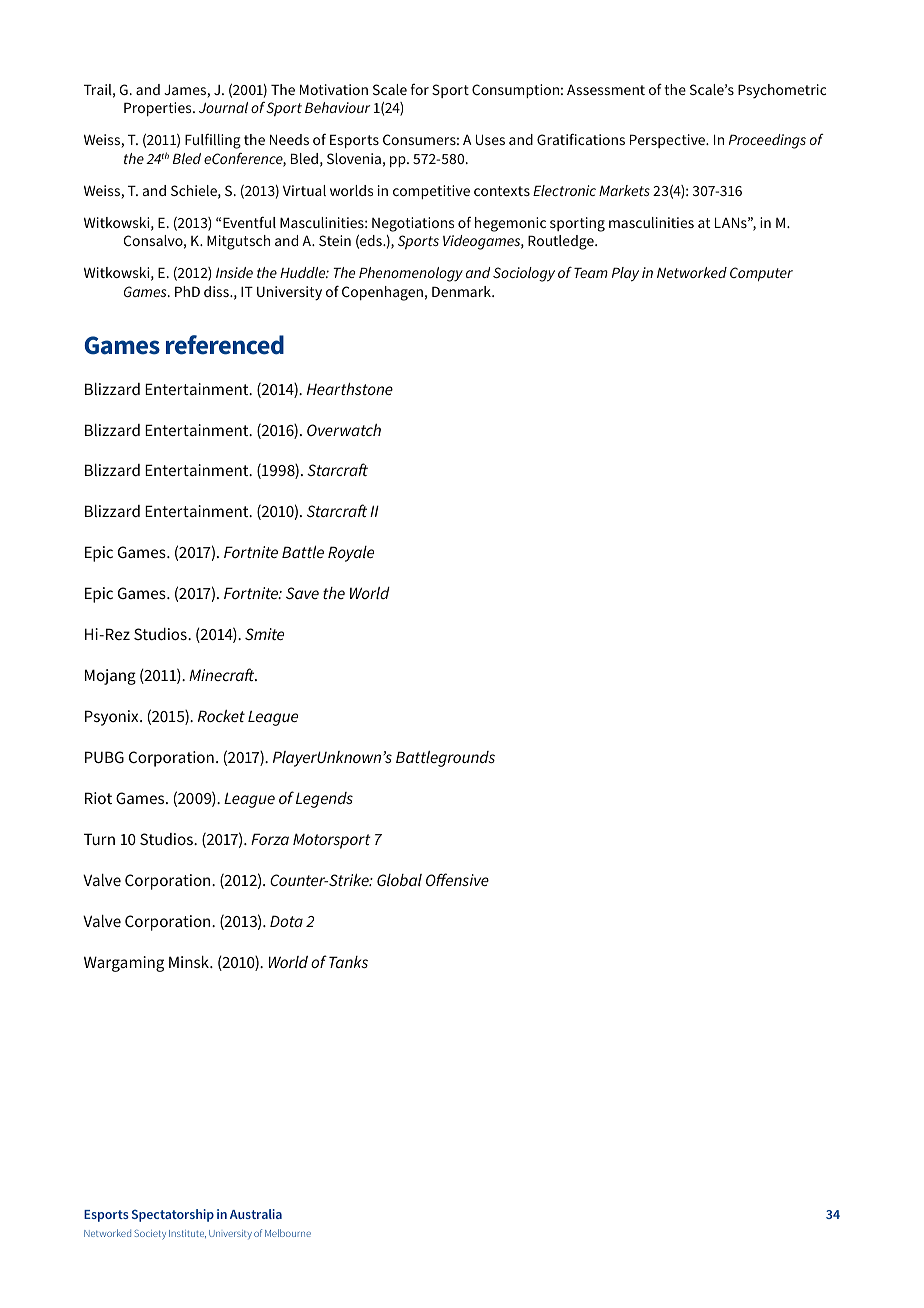 The height and width of the screenshot is (1308, 924). What do you see at coordinates (761, 274) in the screenshot?
I see `Computer` at bounding box center [761, 274].
